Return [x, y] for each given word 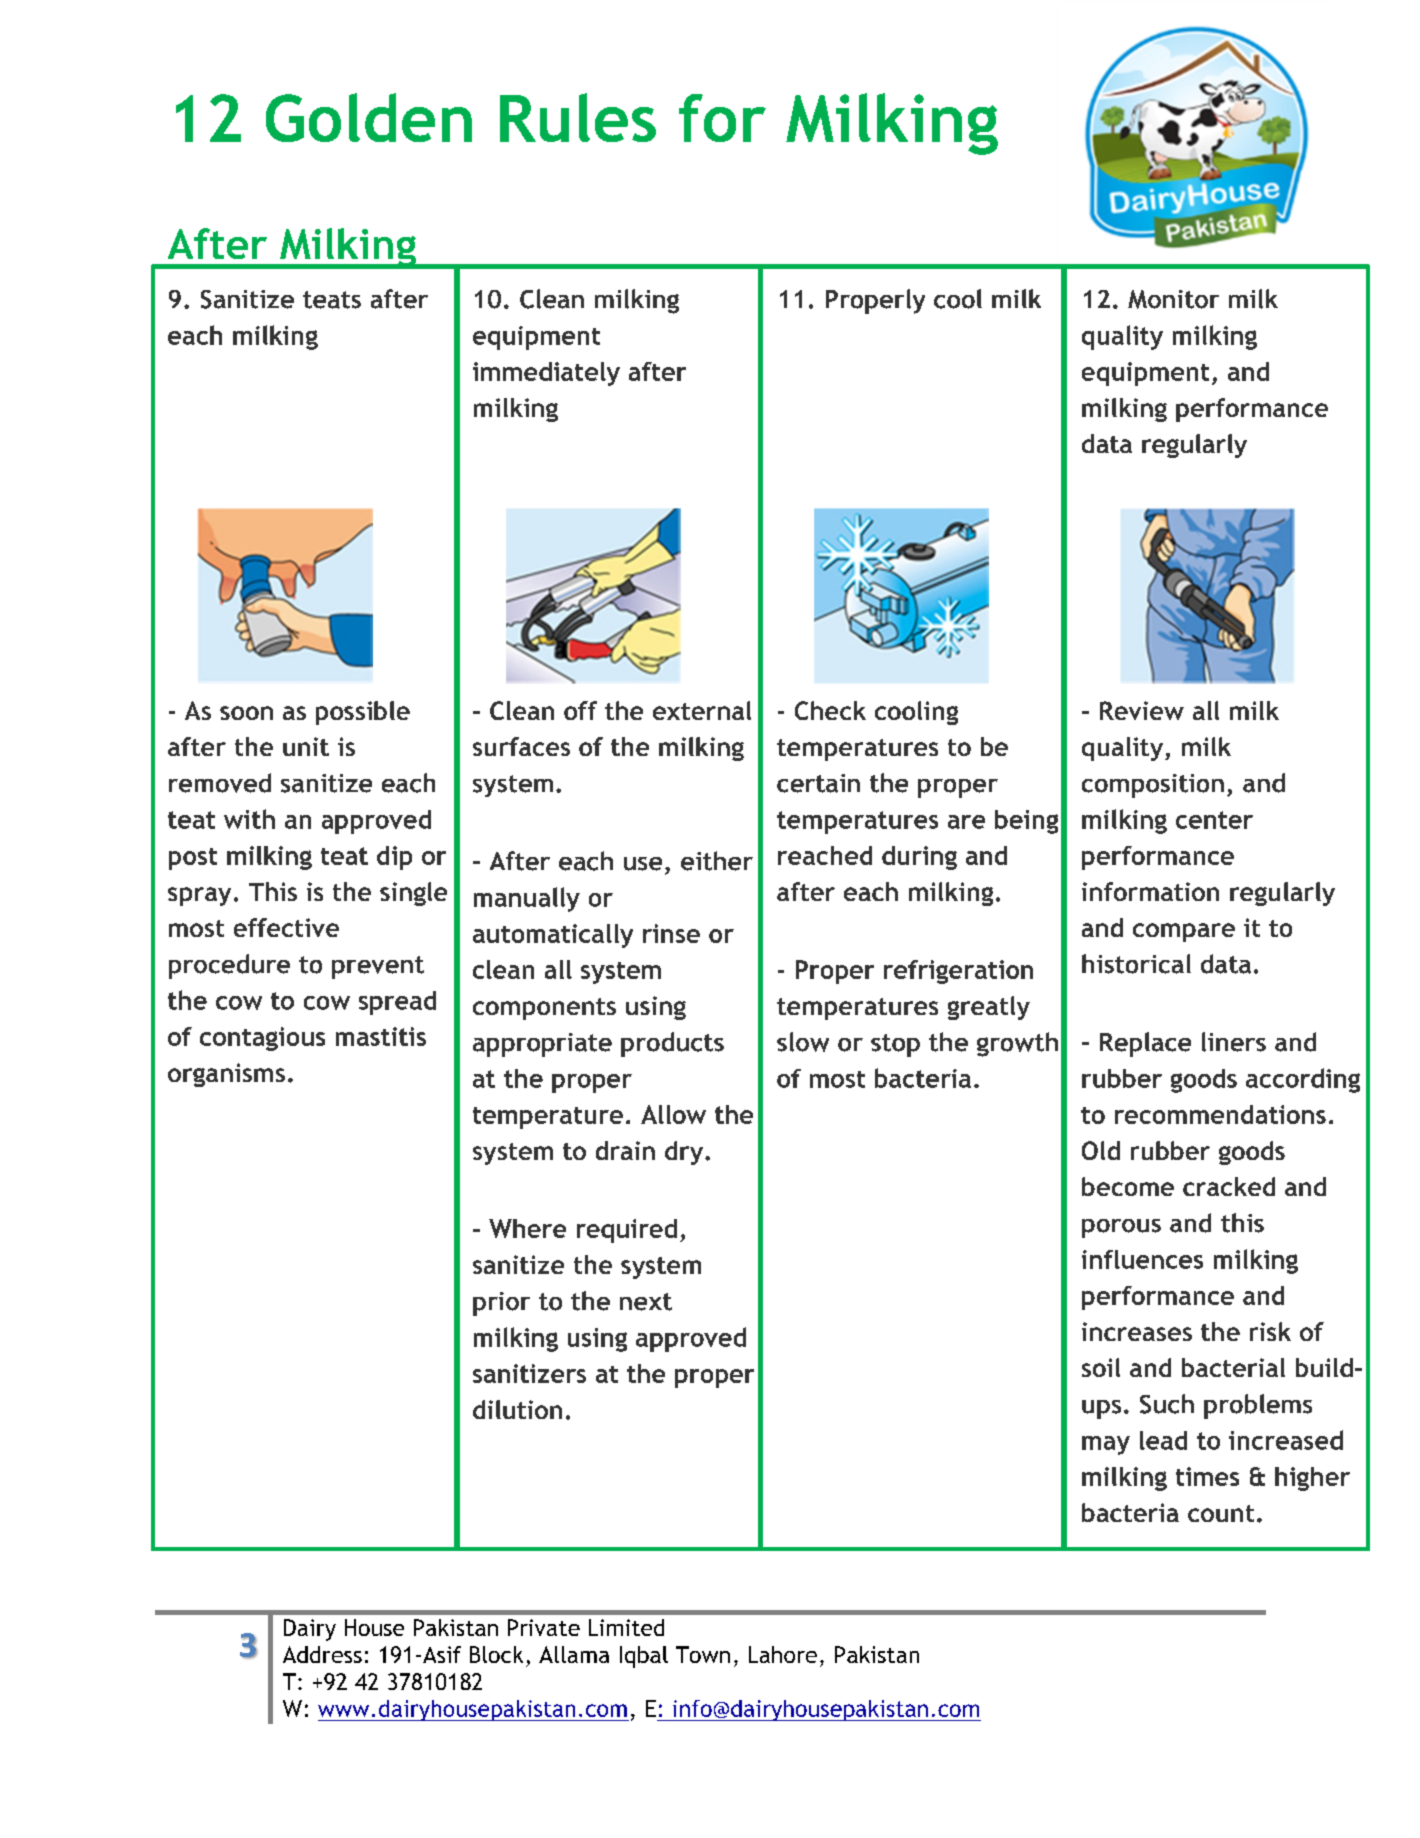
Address [322, 1654]
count [1221, 1513]
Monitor [1173, 299]
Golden [369, 117]
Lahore [783, 1654]
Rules [578, 117]
